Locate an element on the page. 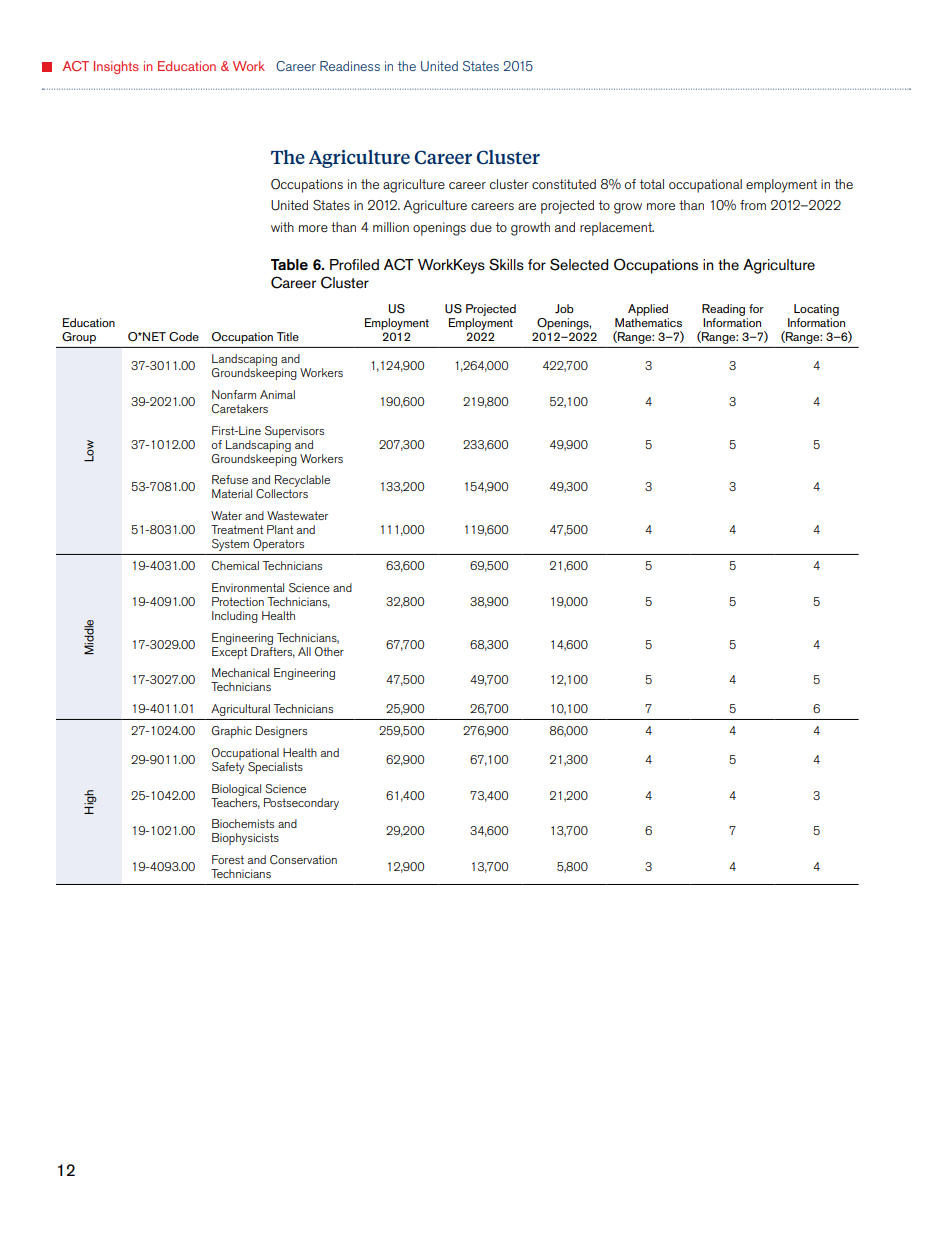 The image size is (952, 1233). All is located at coordinates (304, 651).
